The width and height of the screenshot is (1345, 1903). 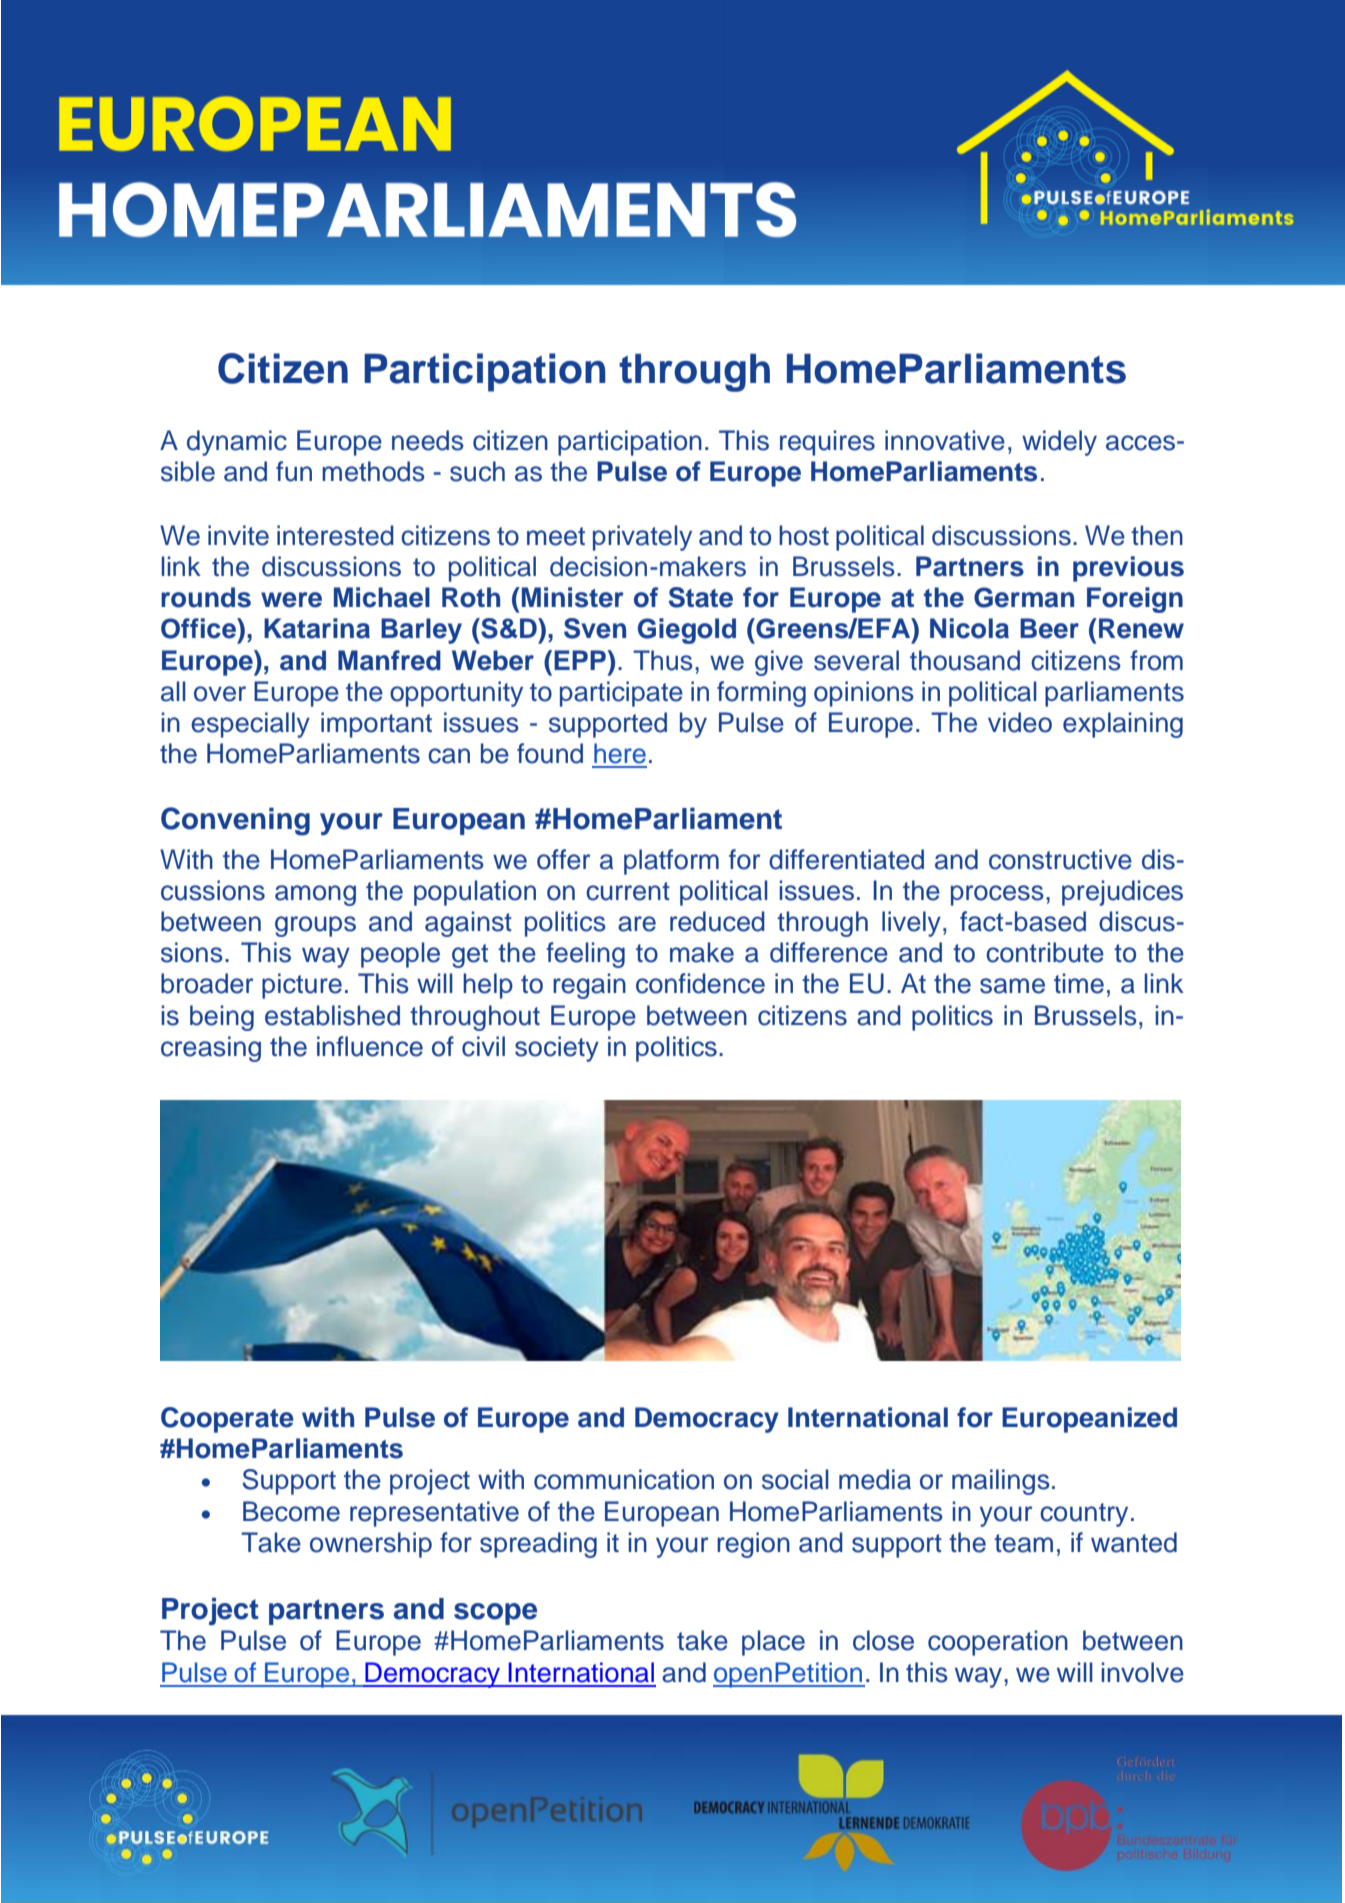 I want to click on influence, so click(x=370, y=1046).
